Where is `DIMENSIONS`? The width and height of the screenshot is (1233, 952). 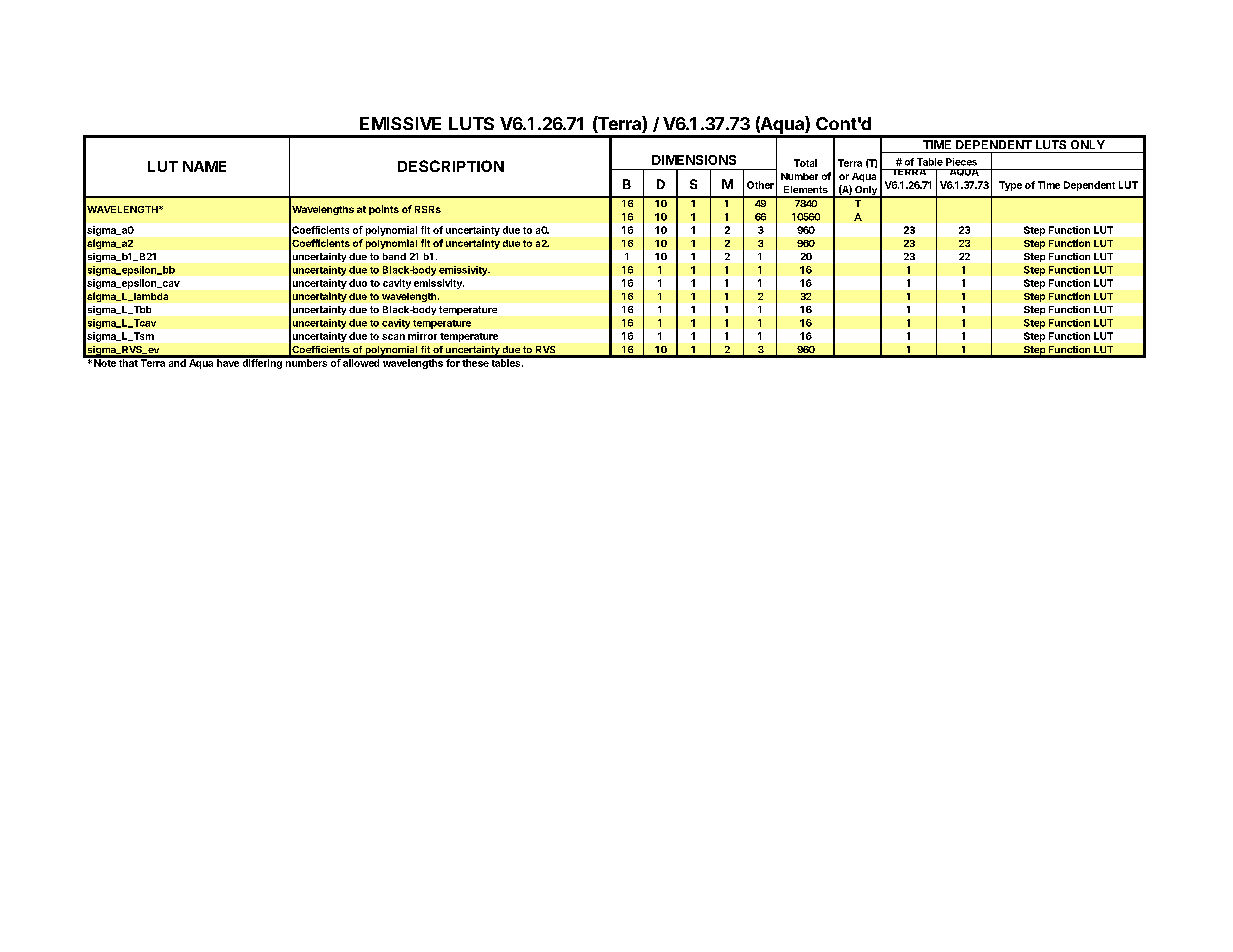 DIMENSIONS is located at coordinates (694, 160).
